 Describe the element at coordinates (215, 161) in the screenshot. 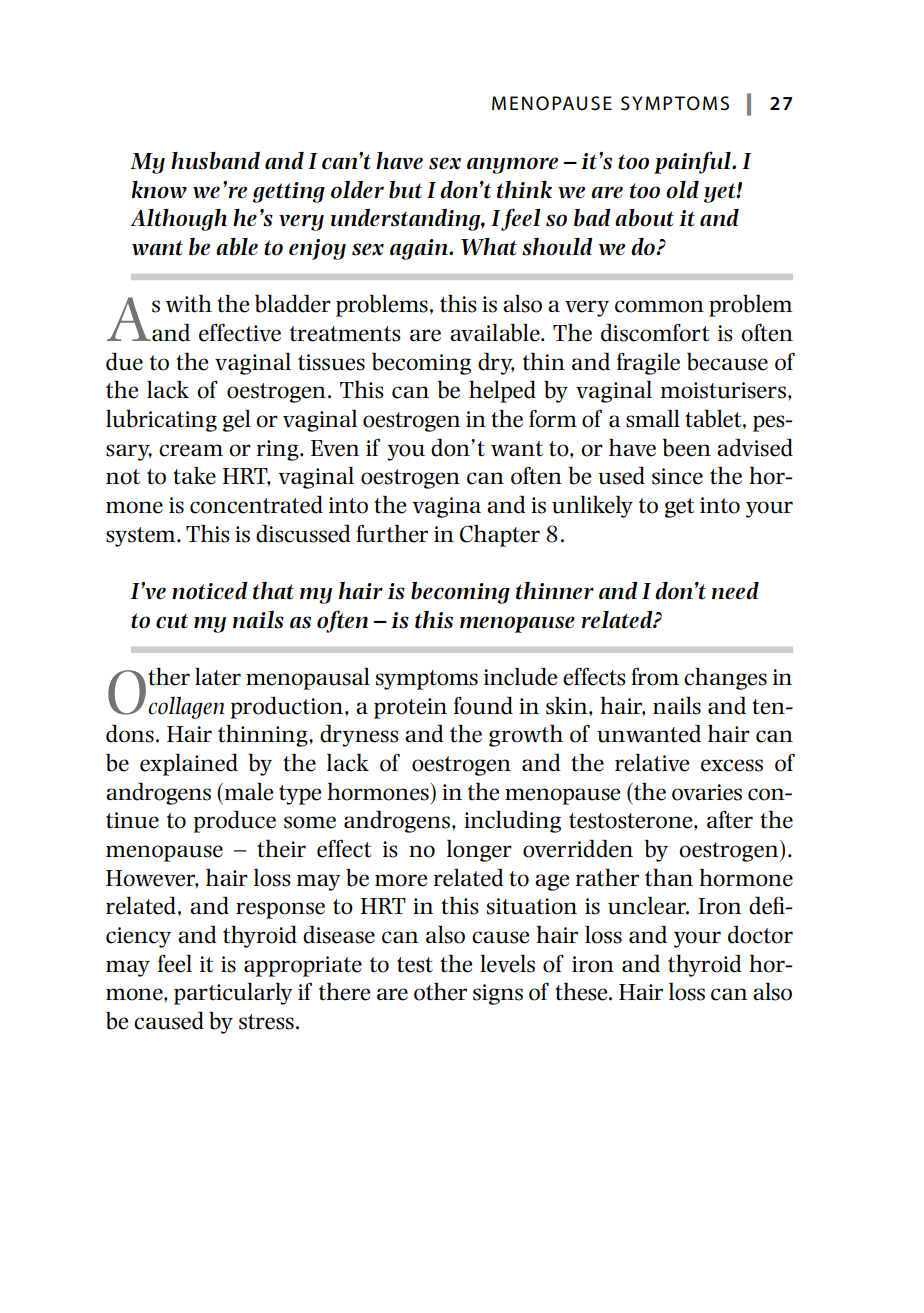

I see `husband` at that location.
